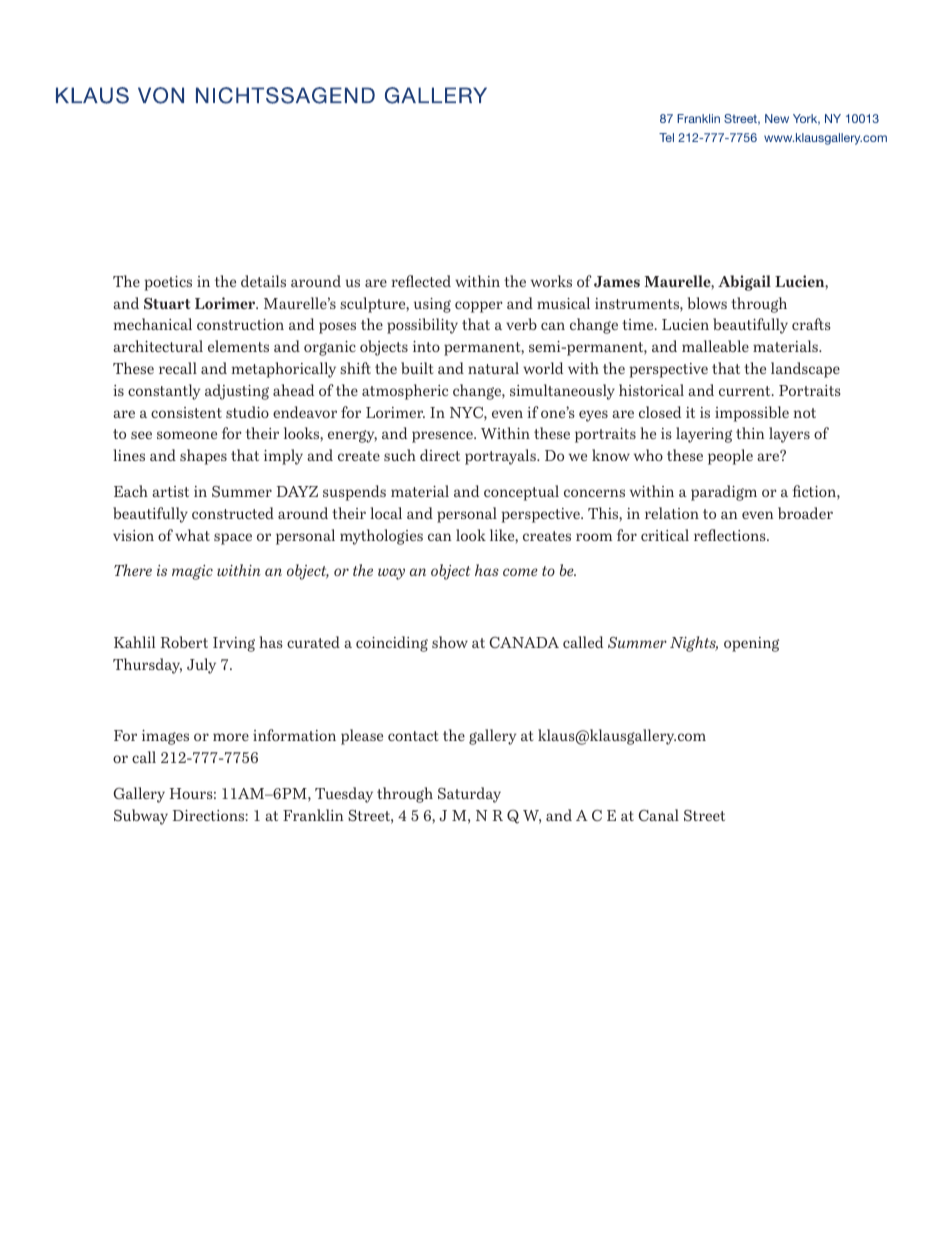 The image size is (952, 1233). What do you see at coordinates (666, 137) in the document?
I see `Tel` at bounding box center [666, 137].
